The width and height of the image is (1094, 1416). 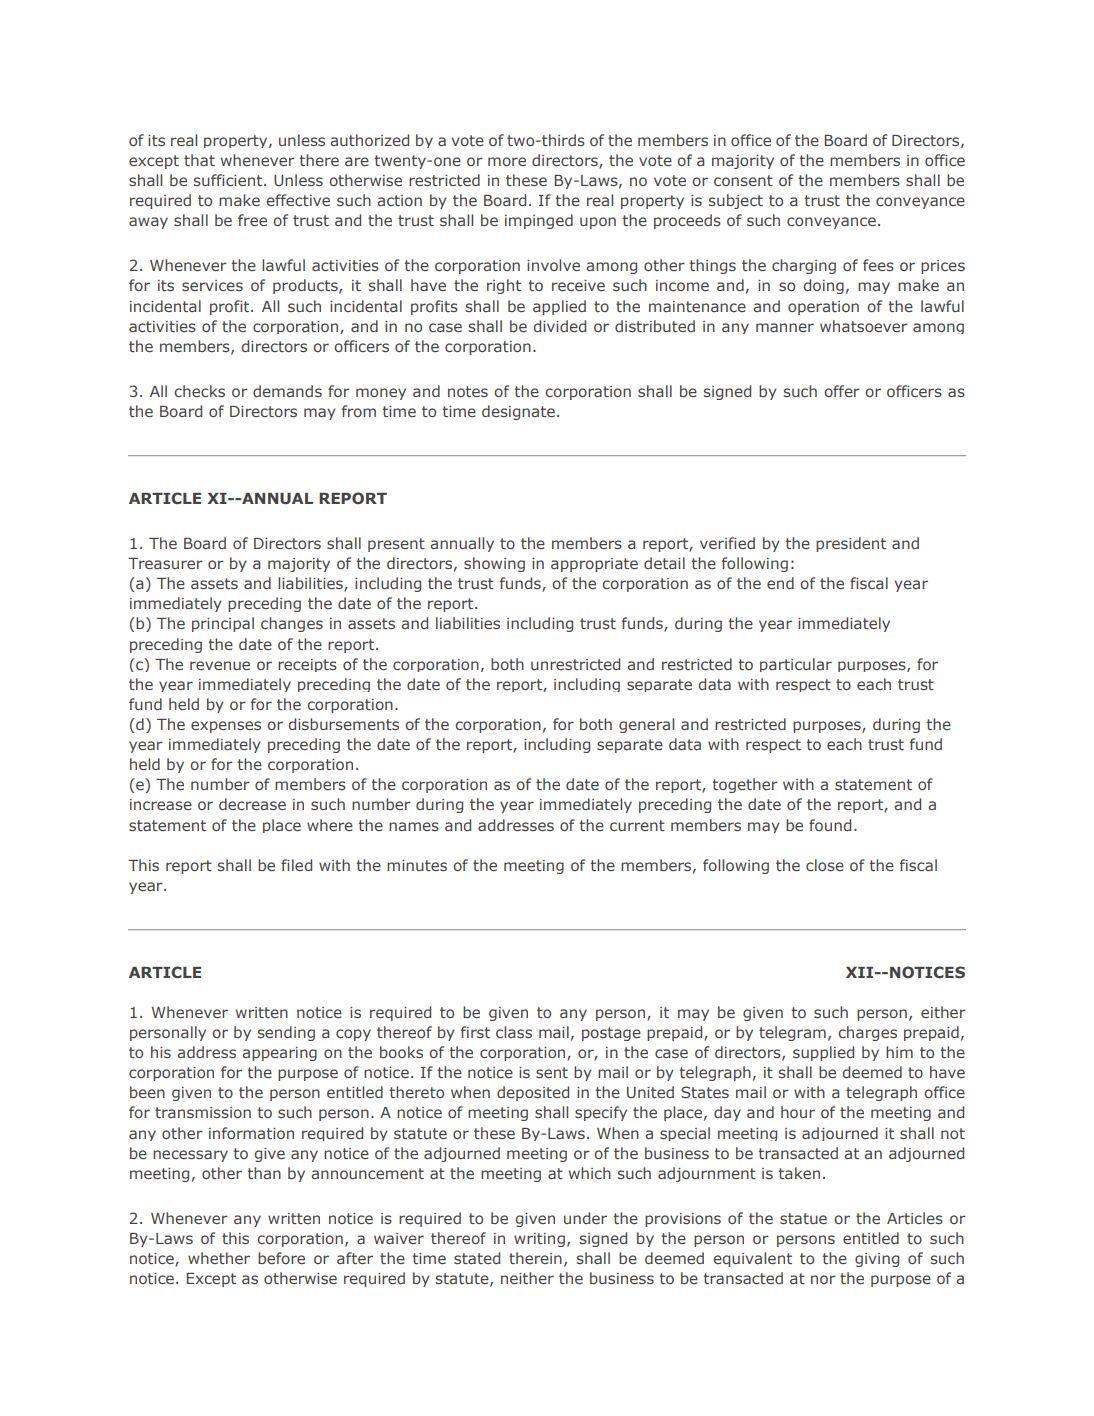 I want to click on president, so click(x=851, y=544).
